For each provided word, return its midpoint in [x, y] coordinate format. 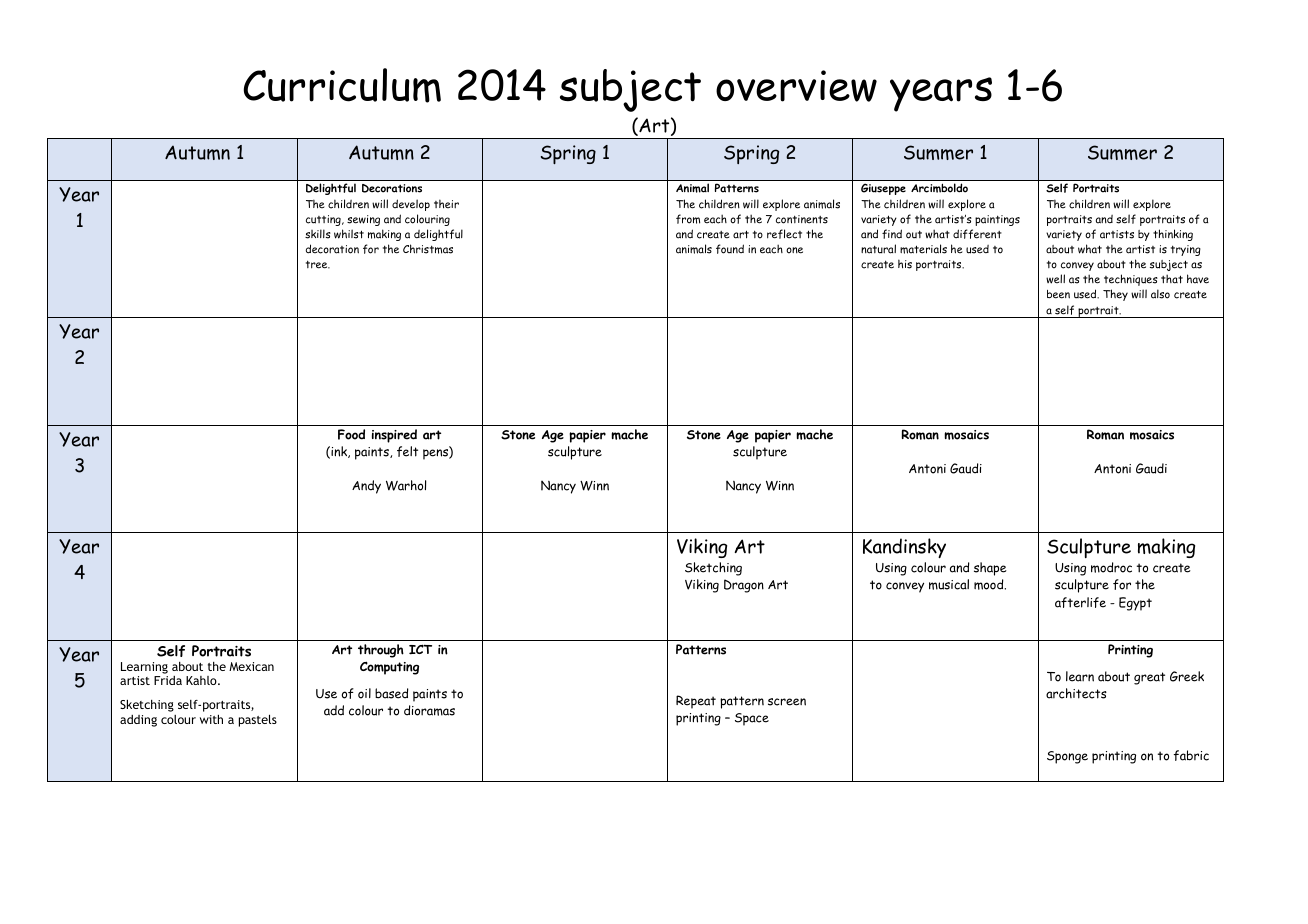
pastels [258, 720]
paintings [997, 220]
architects [1076, 693]
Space [752, 719]
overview [796, 86]
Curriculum [342, 85]
